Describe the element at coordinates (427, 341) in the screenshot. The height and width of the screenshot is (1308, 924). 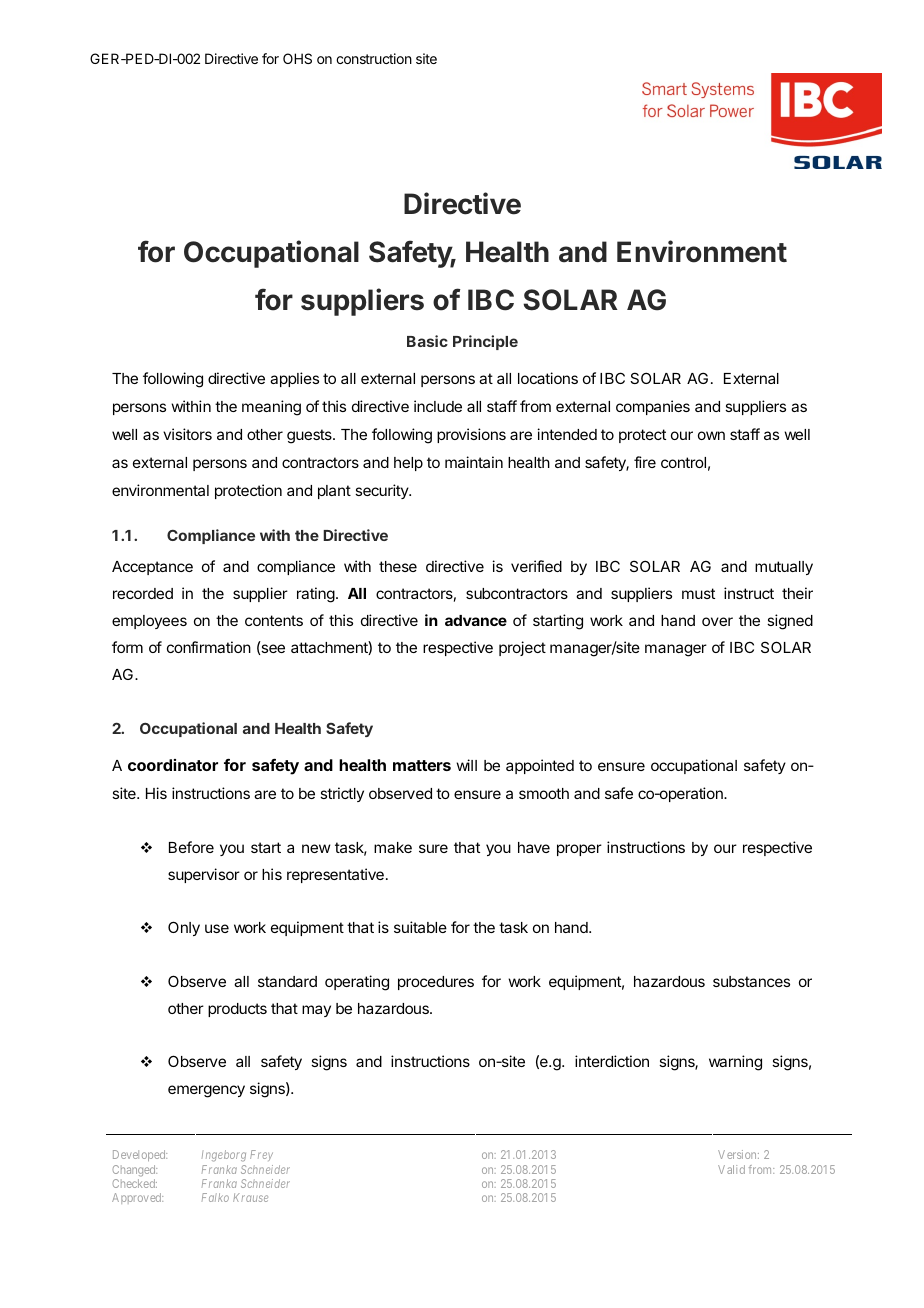
I see `Basic` at that location.
